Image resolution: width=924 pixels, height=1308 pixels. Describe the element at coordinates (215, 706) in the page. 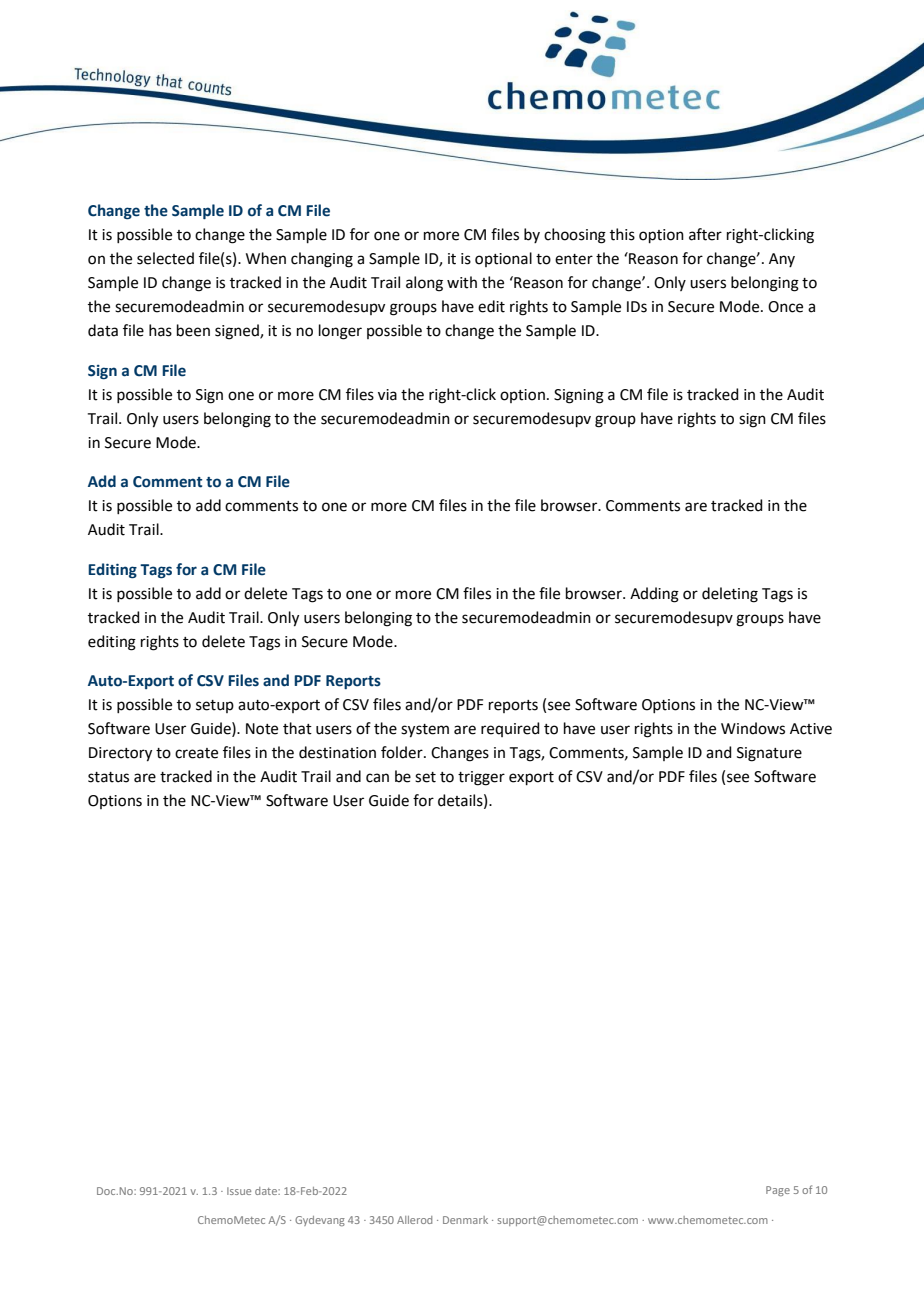

I see `setup` at that location.
